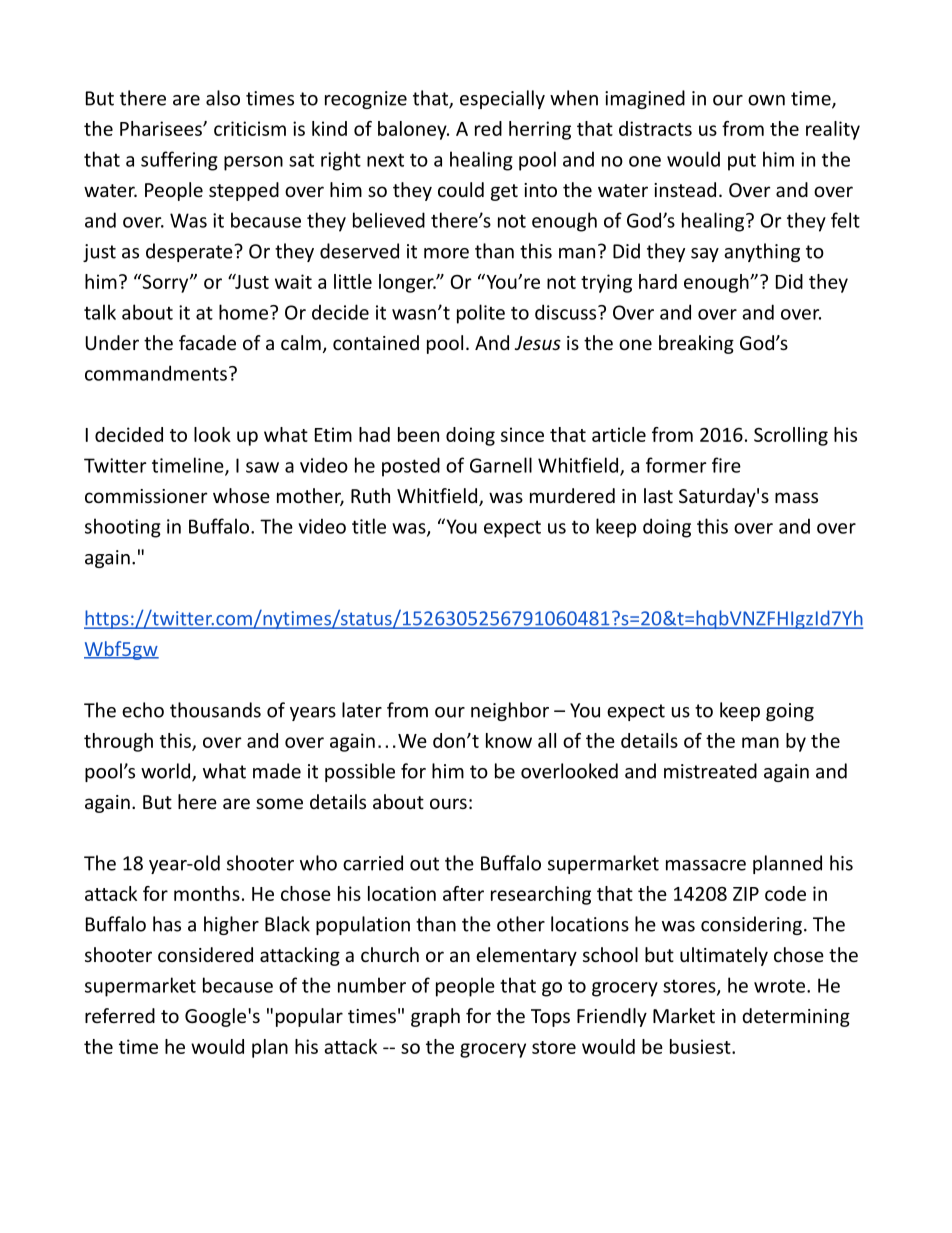  Describe the element at coordinates (215, 710) in the screenshot. I see `thousands` at that location.
